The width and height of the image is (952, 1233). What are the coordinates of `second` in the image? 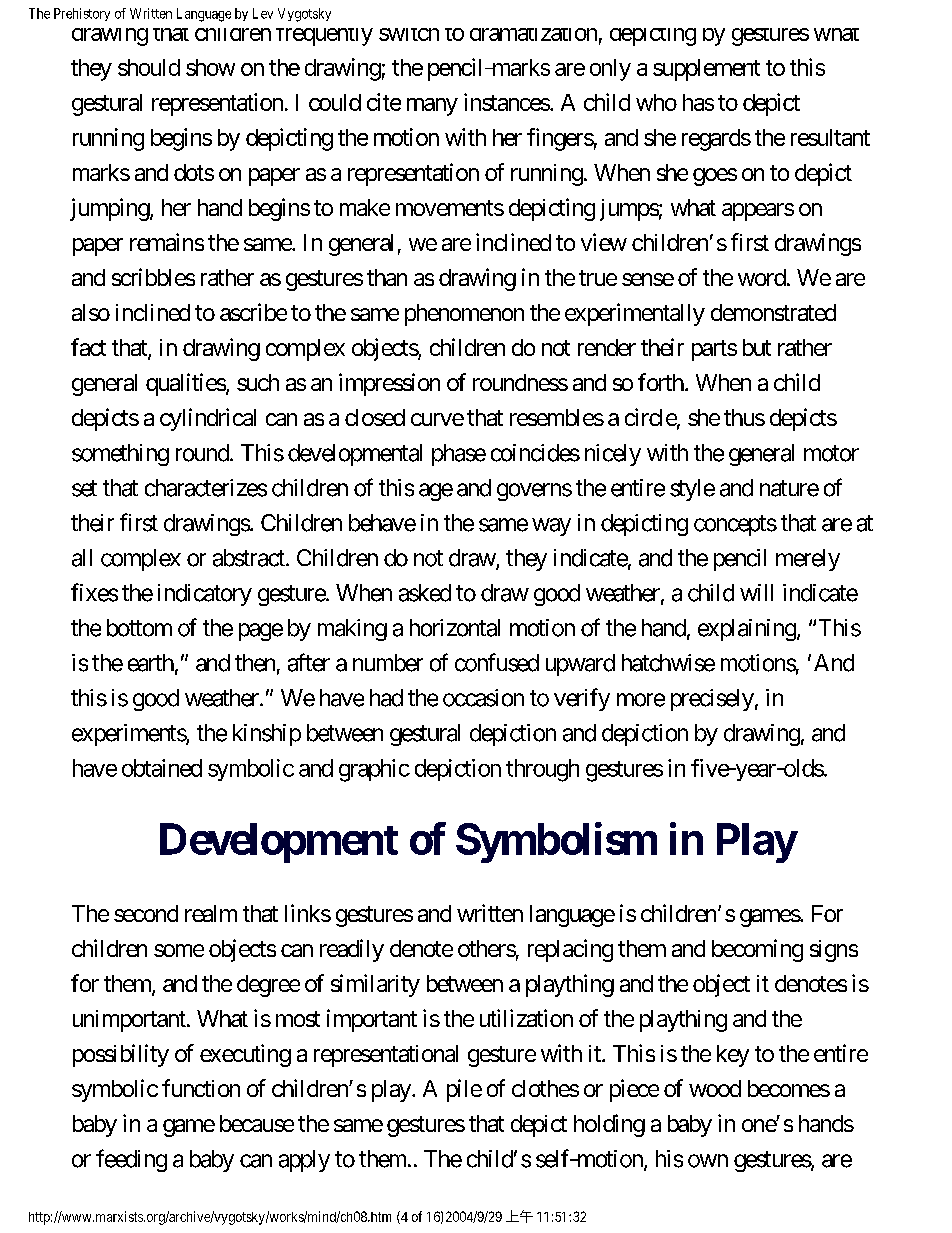 It's located at (146, 913).
